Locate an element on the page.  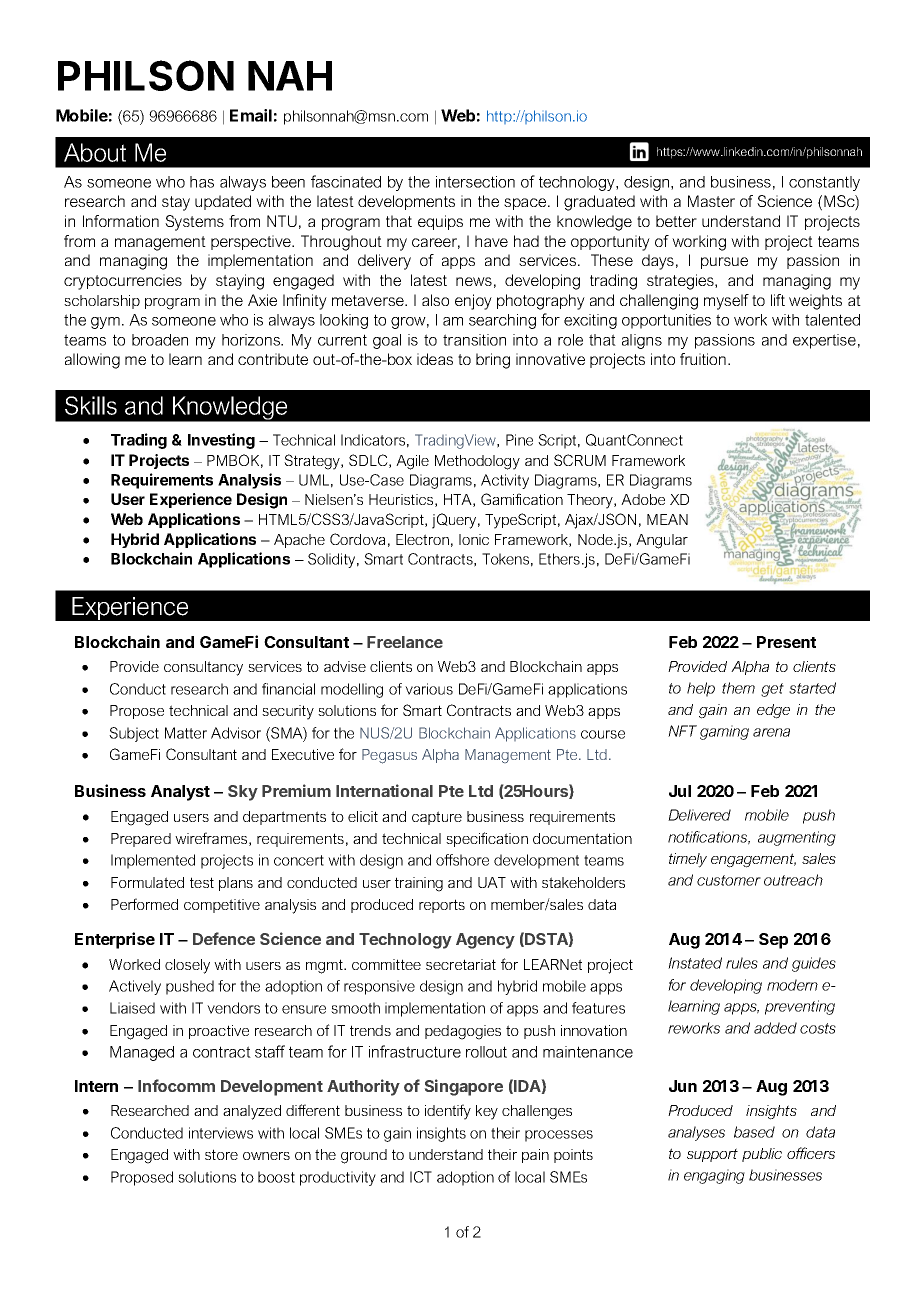
Present is located at coordinates (786, 642).
